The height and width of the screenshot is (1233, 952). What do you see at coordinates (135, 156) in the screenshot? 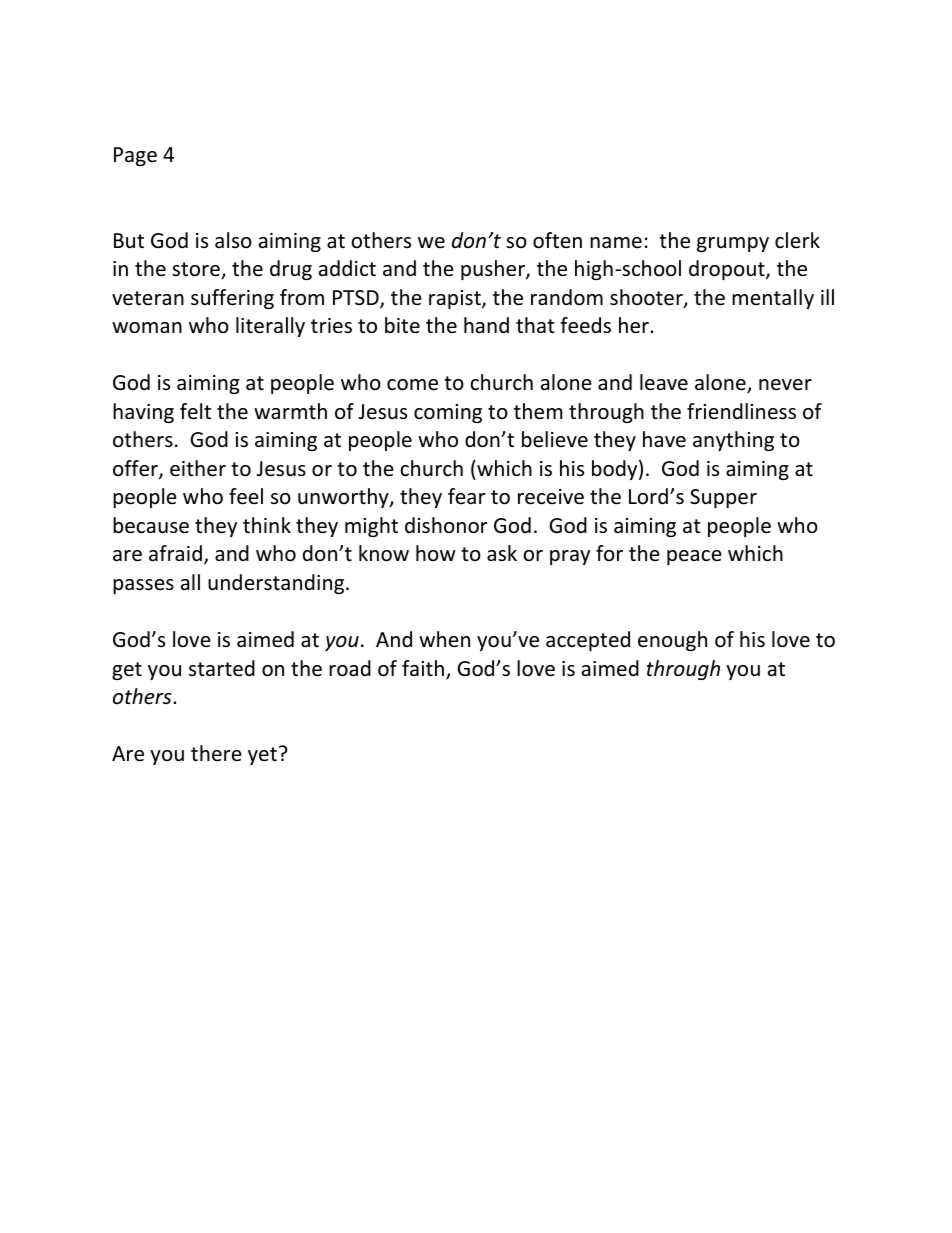
I see `Page` at bounding box center [135, 156].
